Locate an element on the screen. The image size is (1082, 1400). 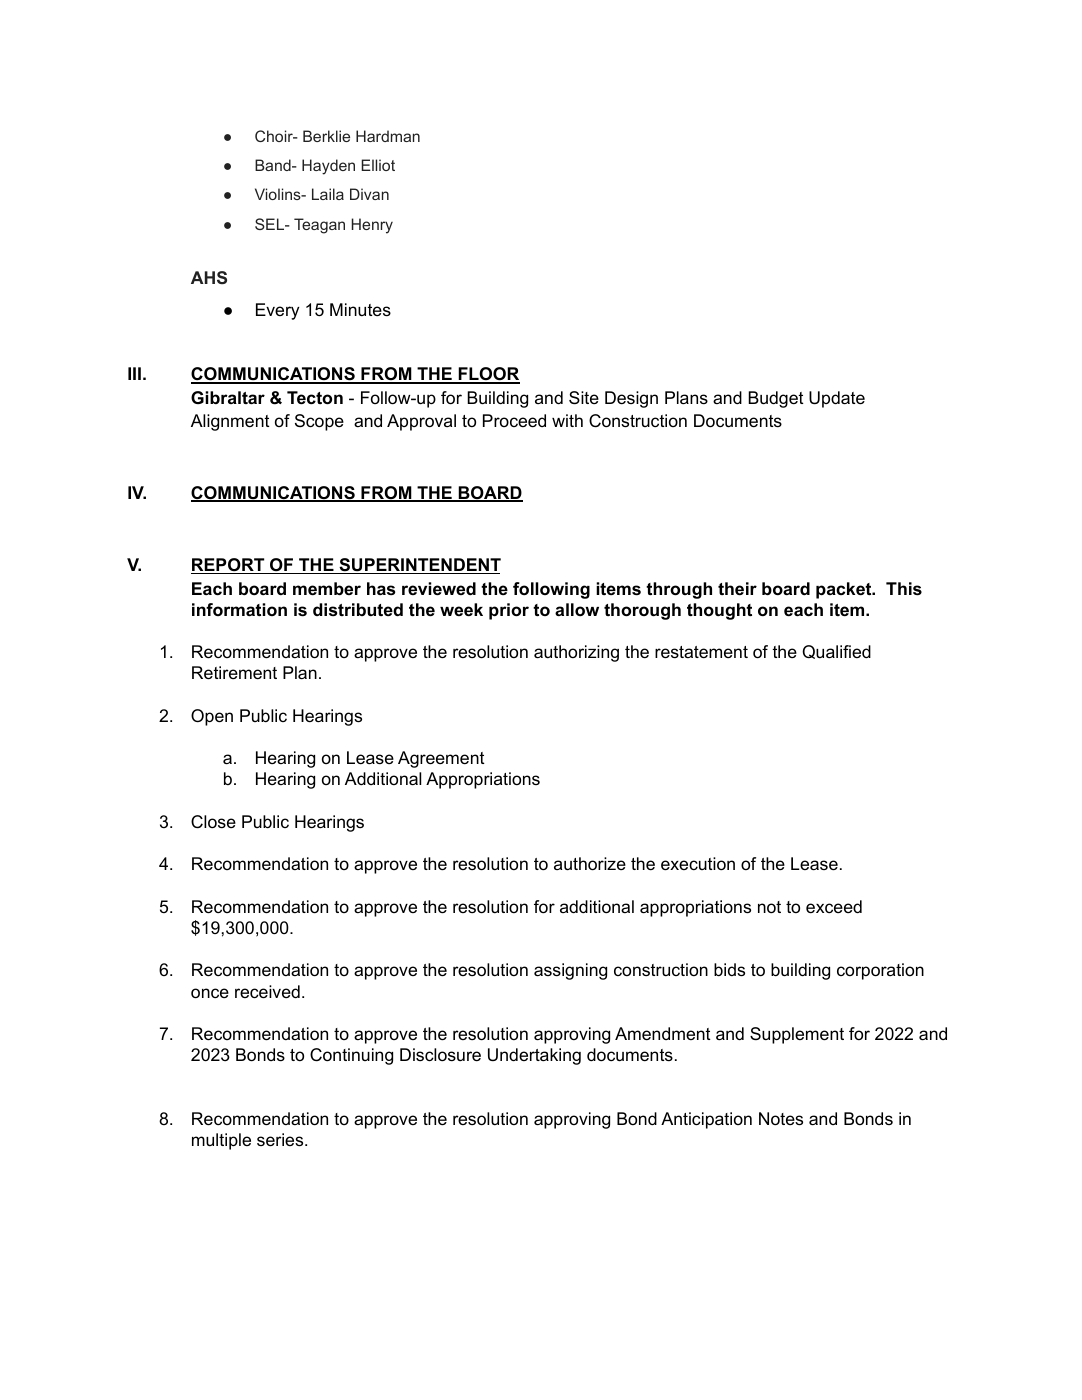
Elliot is located at coordinates (378, 165).
